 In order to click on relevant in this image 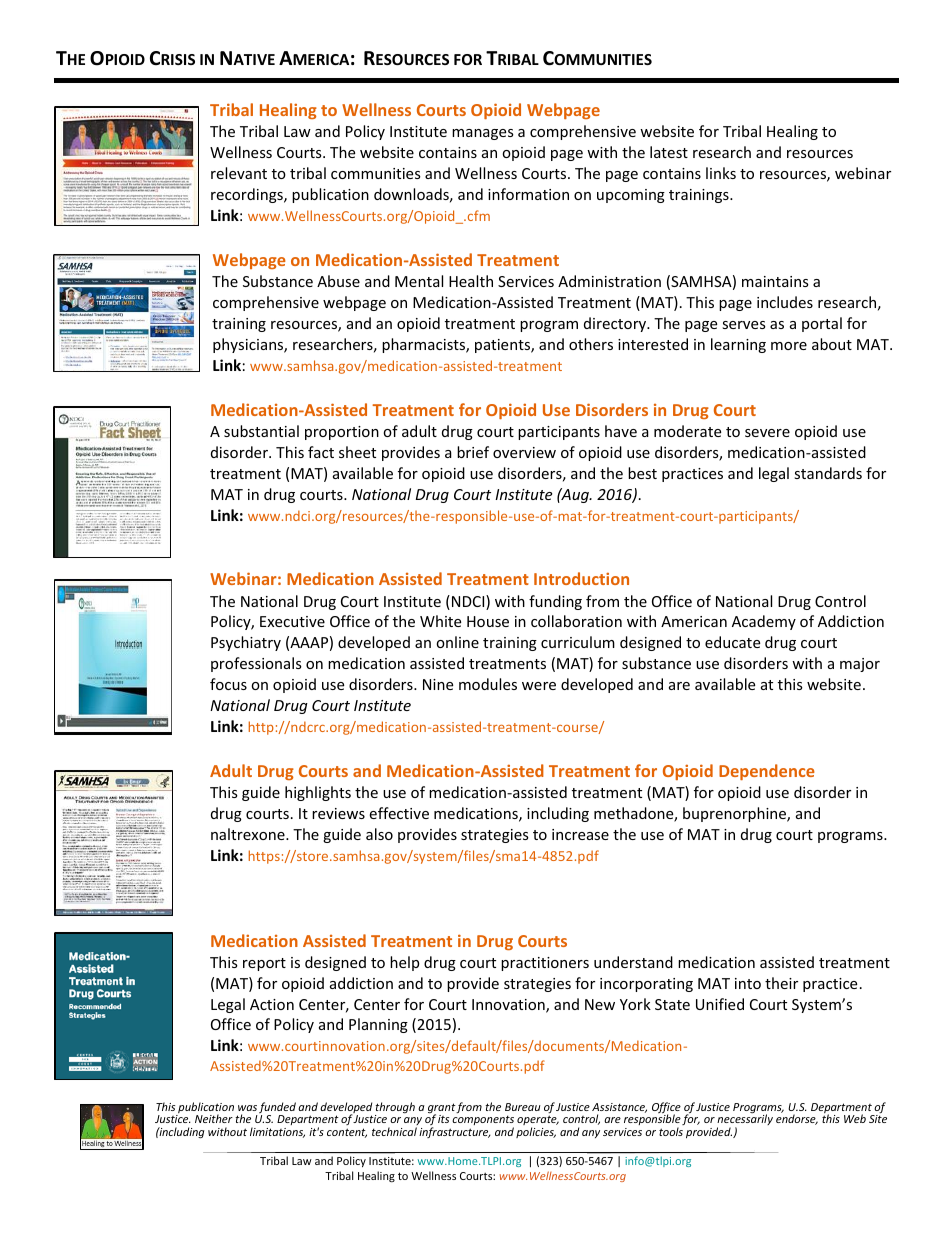, I will do `click(239, 173)`.
